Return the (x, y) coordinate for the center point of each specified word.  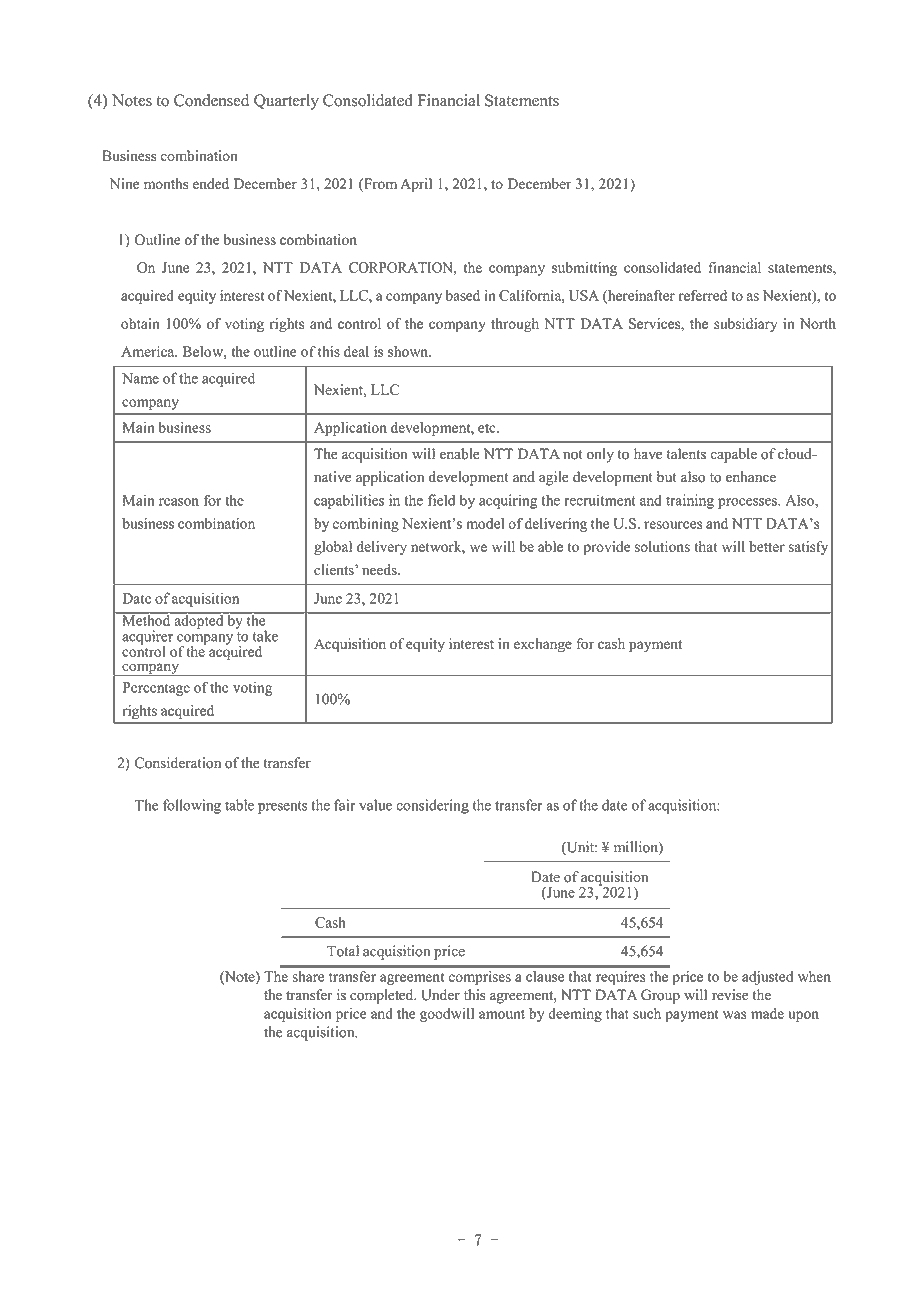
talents (686, 454)
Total (343, 951)
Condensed (211, 100)
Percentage (156, 689)
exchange (543, 645)
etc (488, 428)
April (416, 185)
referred (703, 295)
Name (140, 378)
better (767, 546)
